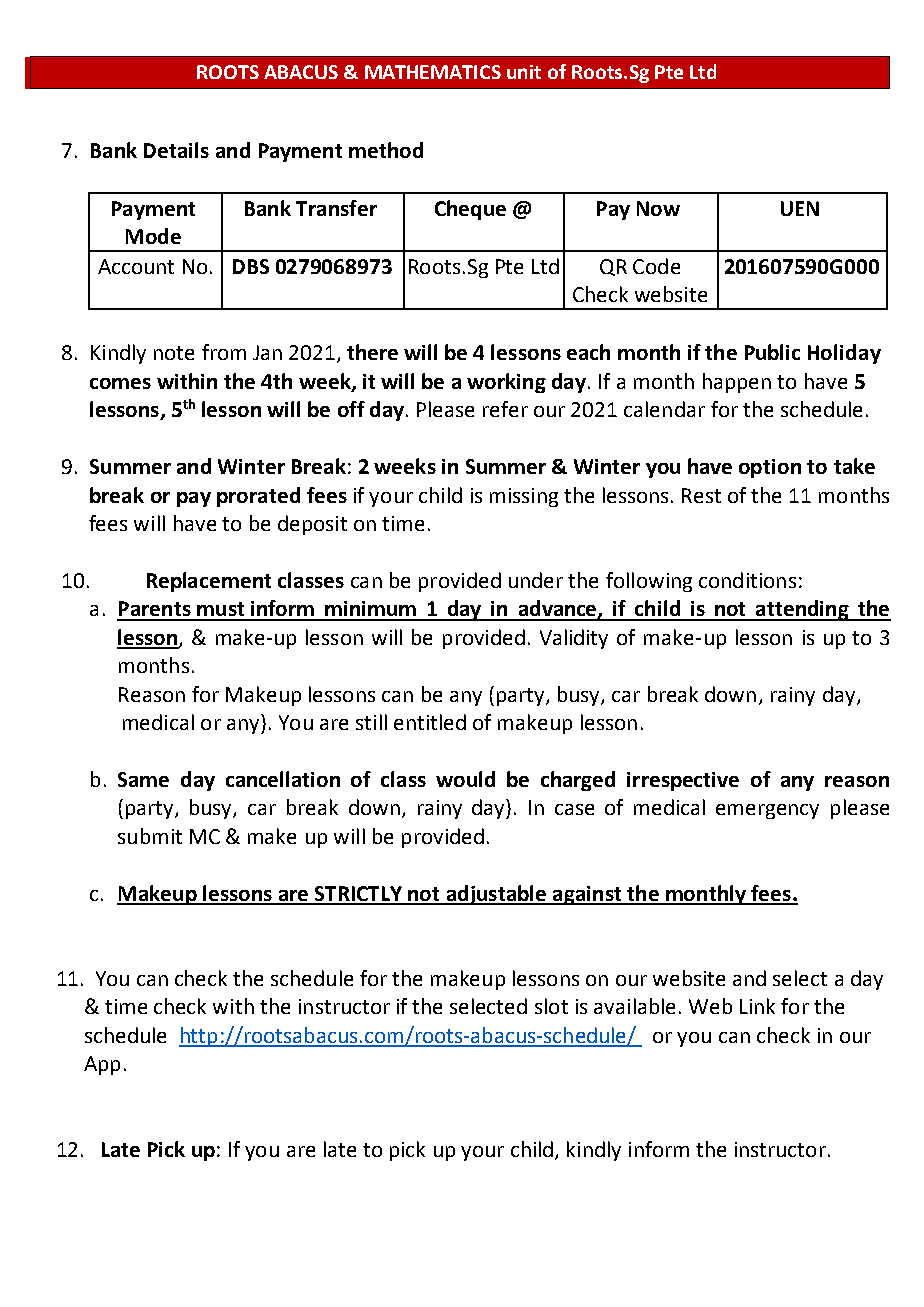 The width and height of the screenshot is (924, 1307). Describe the element at coordinates (524, 72) in the screenshot. I see `unit` at that location.
